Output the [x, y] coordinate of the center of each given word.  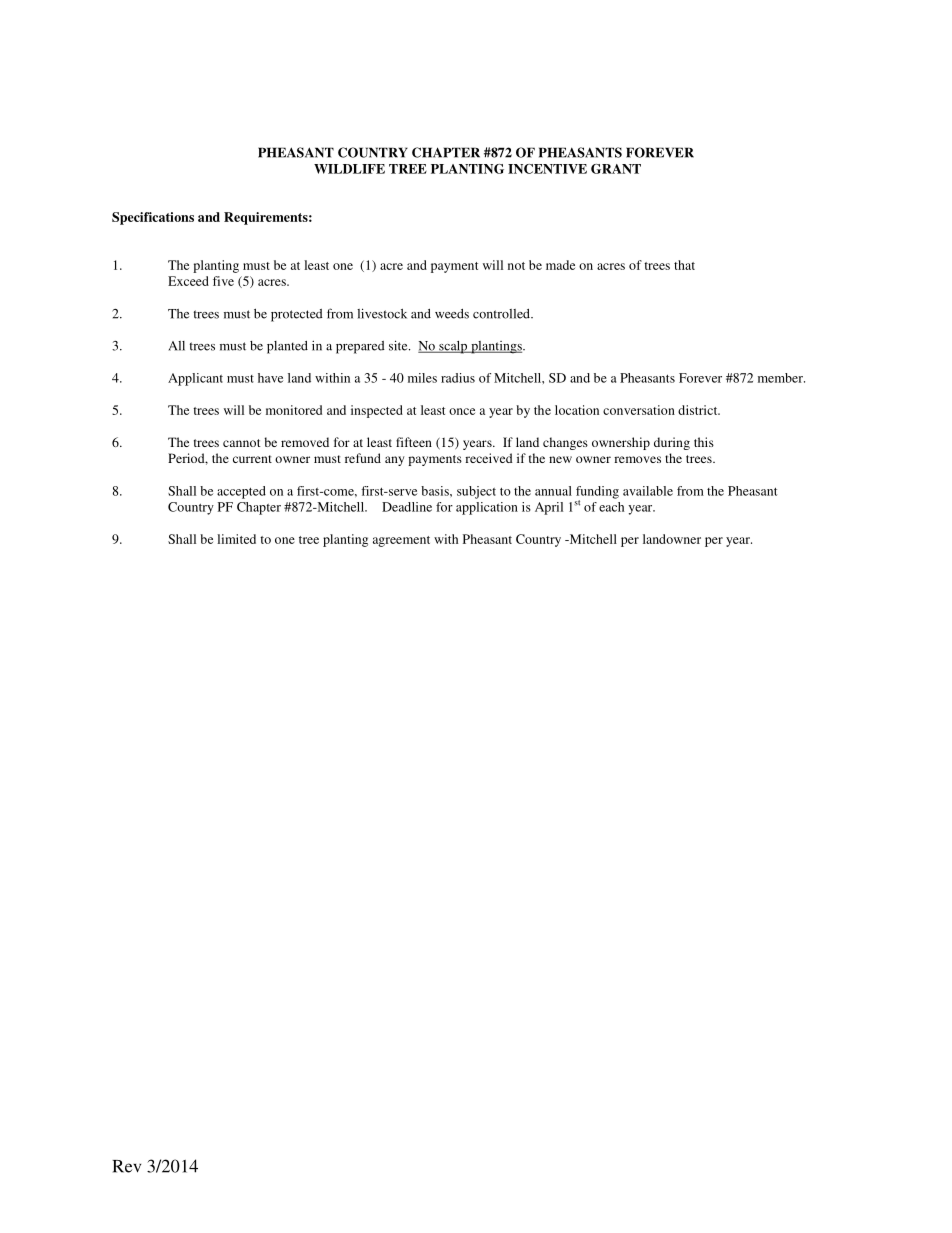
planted [287, 347]
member [781, 378]
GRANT [616, 169]
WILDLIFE [349, 169]
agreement [401, 541]
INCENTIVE [547, 169]
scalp [453, 347]
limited [236, 539]
